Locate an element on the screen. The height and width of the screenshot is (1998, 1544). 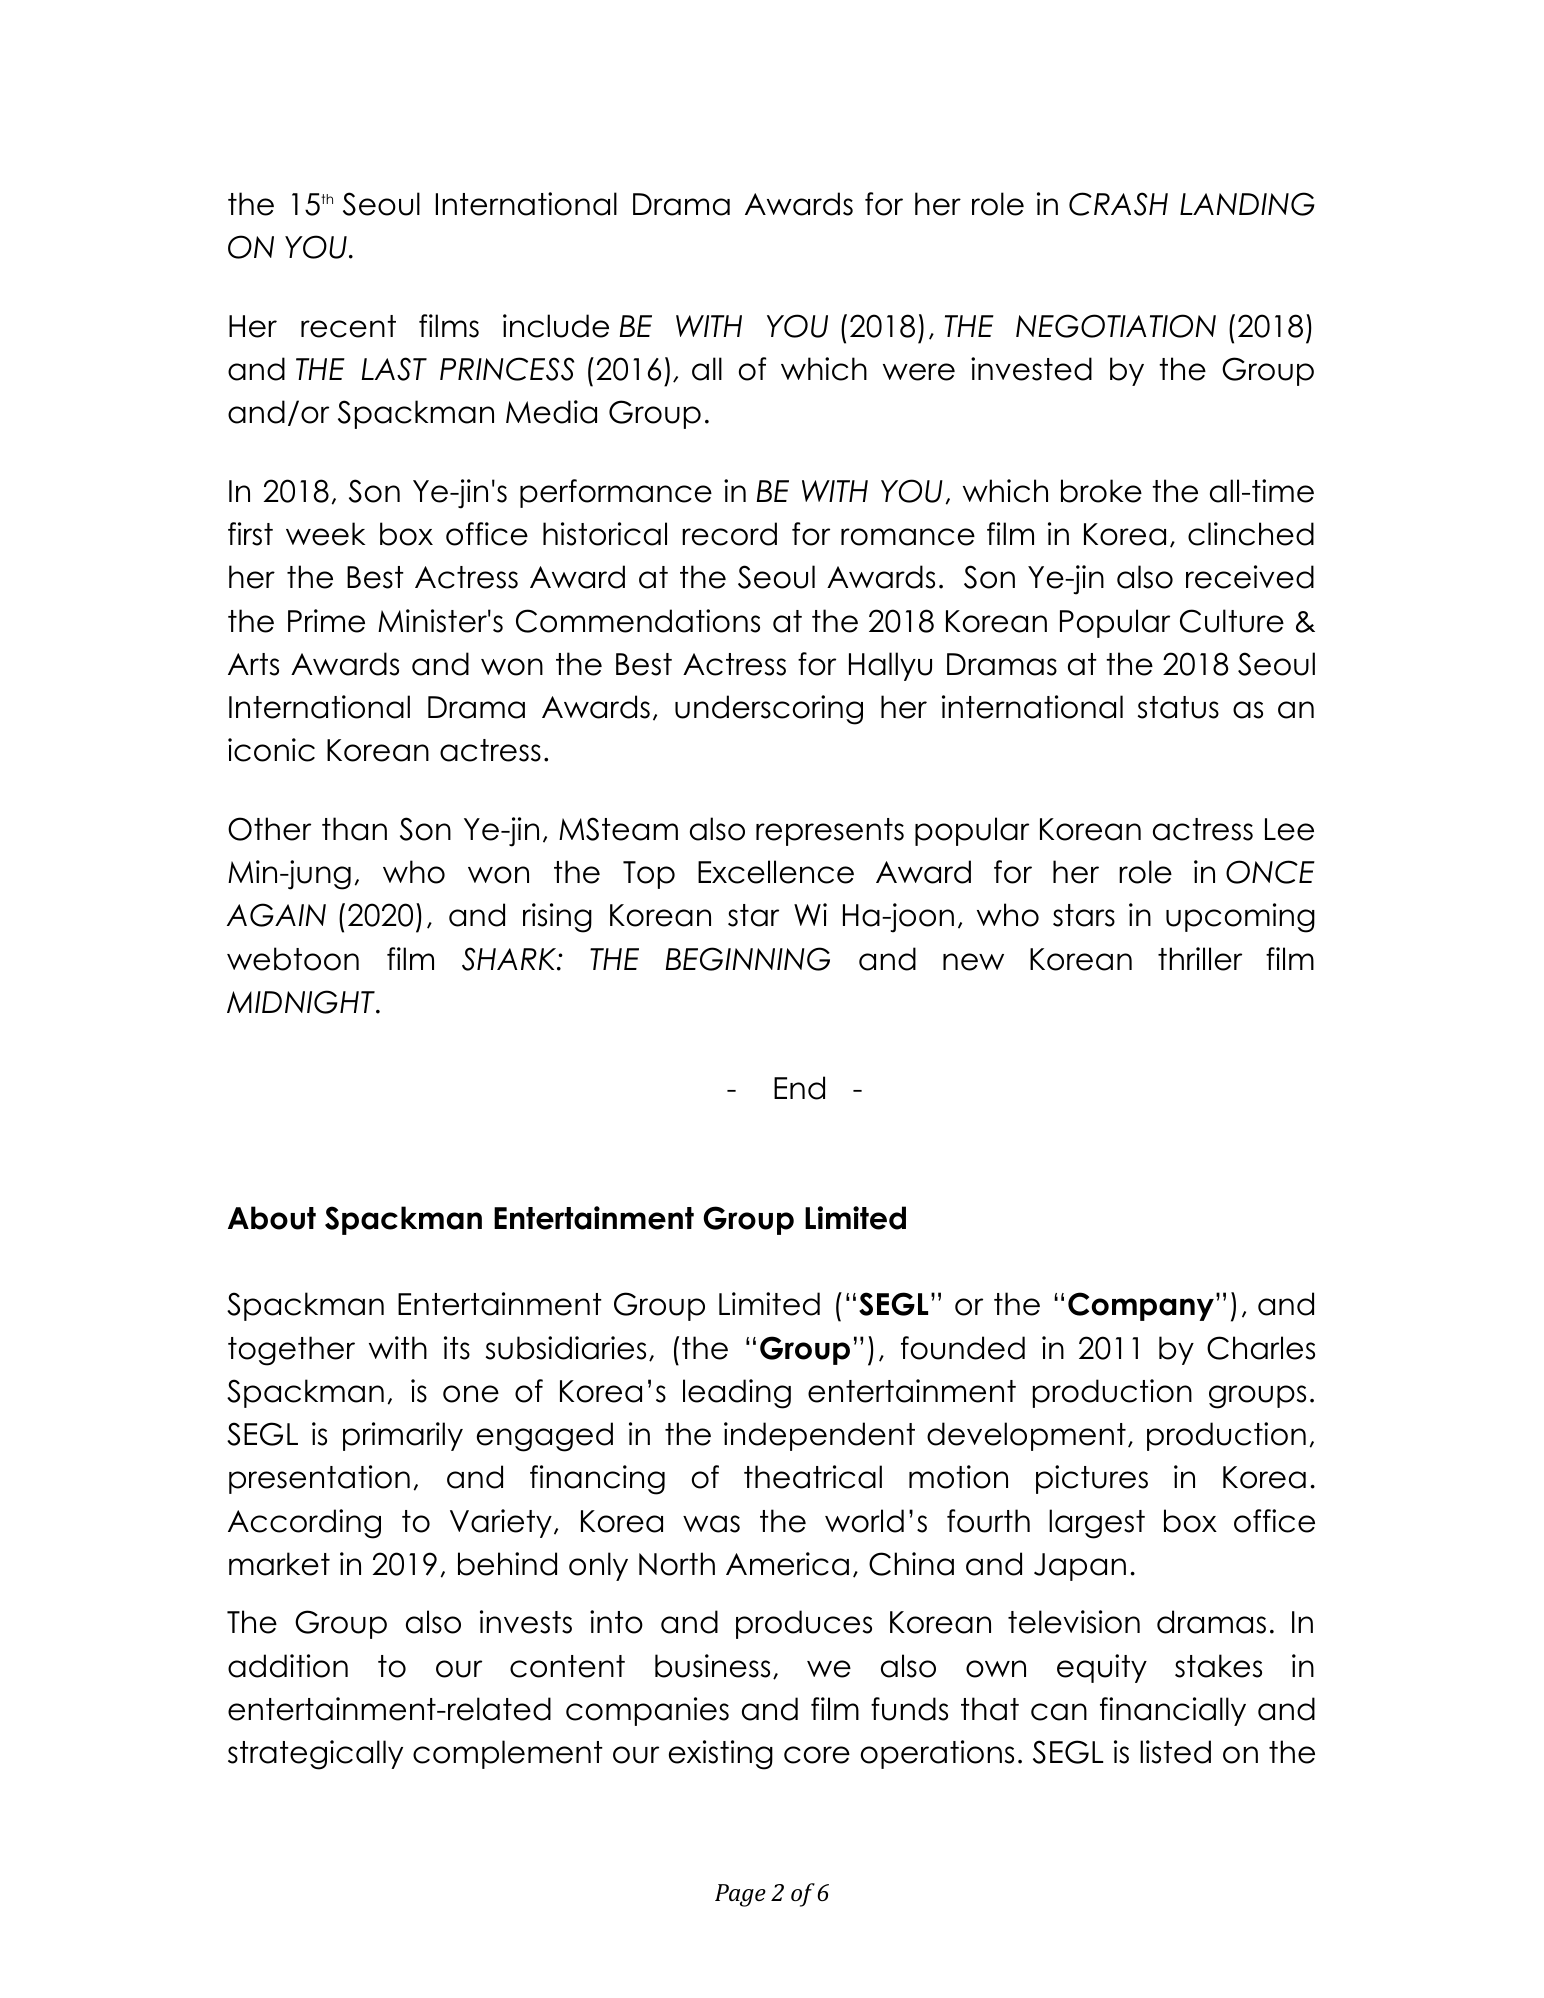
recent is located at coordinates (348, 326).
